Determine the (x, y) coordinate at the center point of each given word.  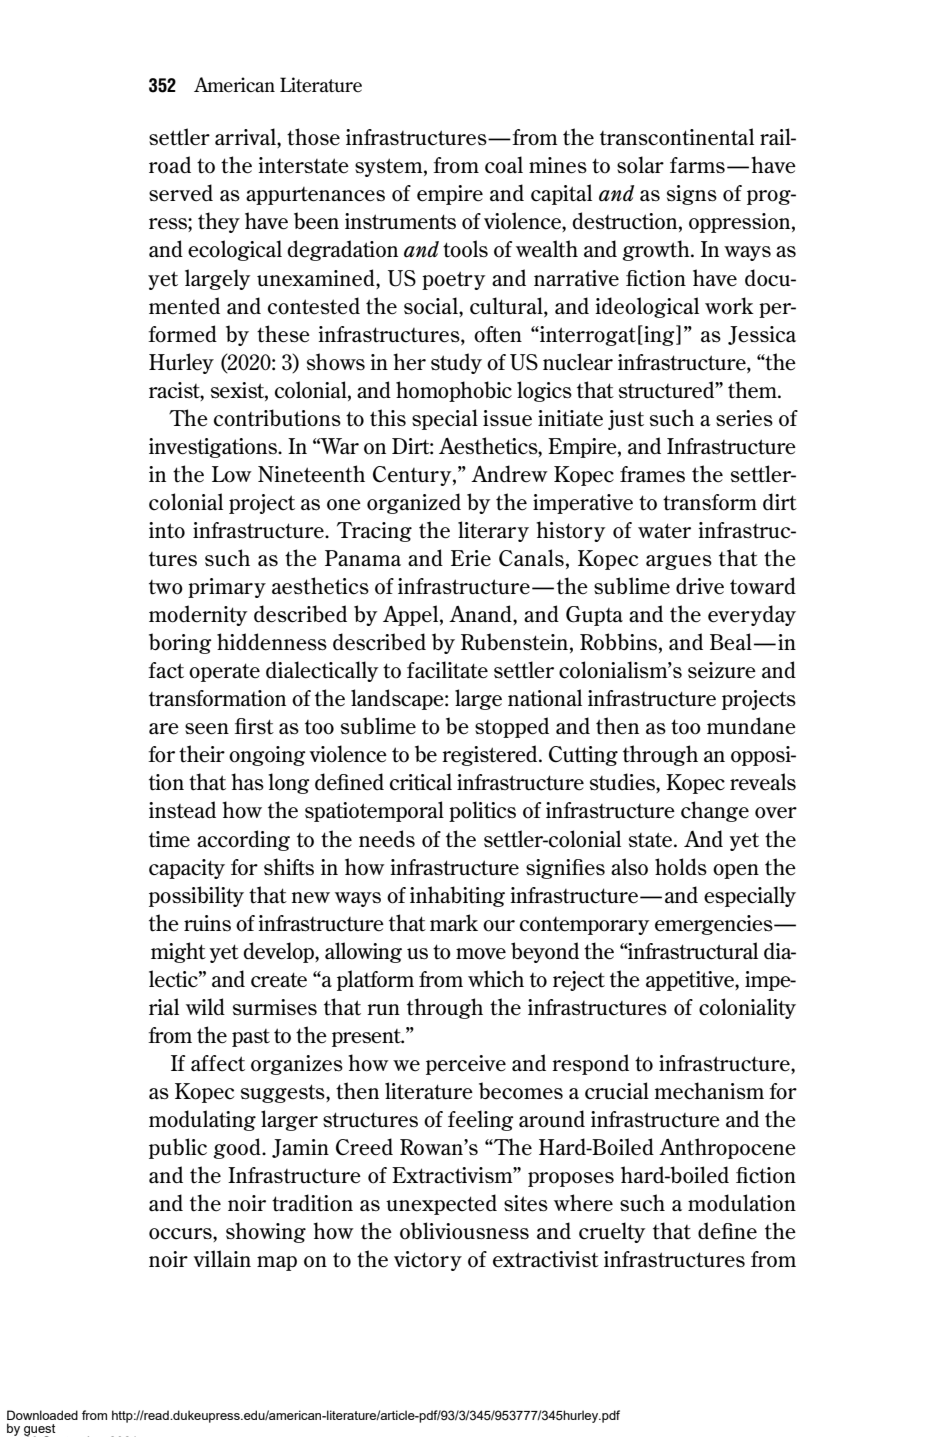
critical (421, 782)
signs (692, 195)
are (164, 729)
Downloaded (42, 1415)
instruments (400, 221)
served (181, 193)
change (715, 811)
